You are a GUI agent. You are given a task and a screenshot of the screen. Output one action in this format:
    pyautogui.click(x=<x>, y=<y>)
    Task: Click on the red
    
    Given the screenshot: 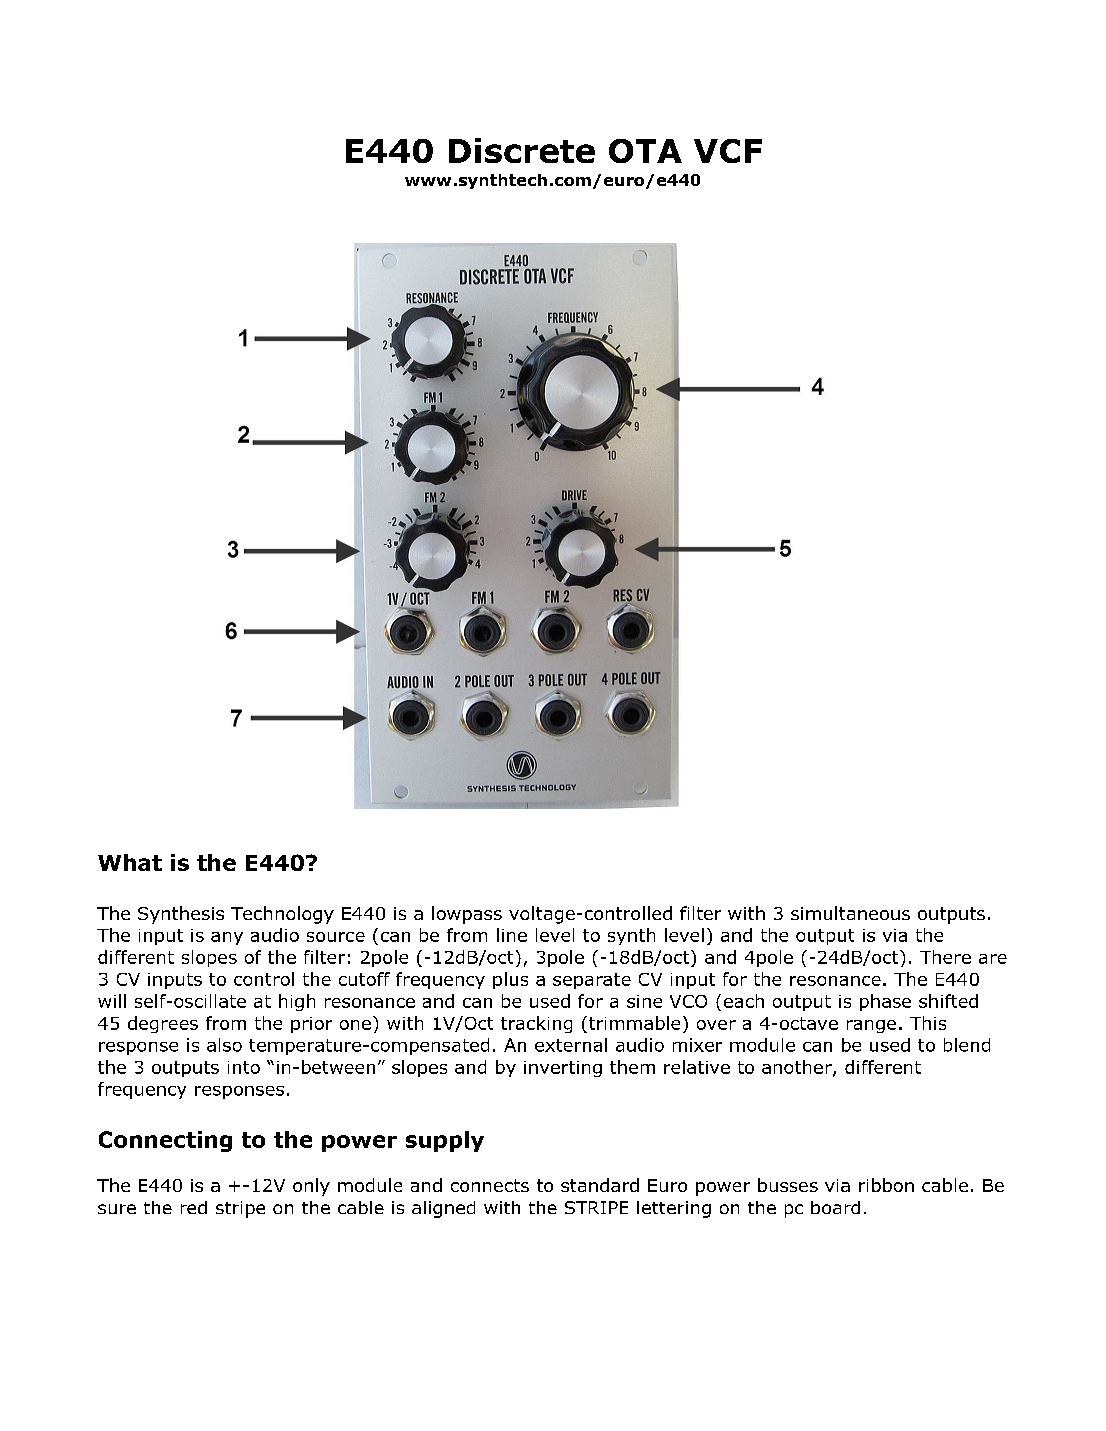 What is the action you would take?
    pyautogui.click(x=194, y=1207)
